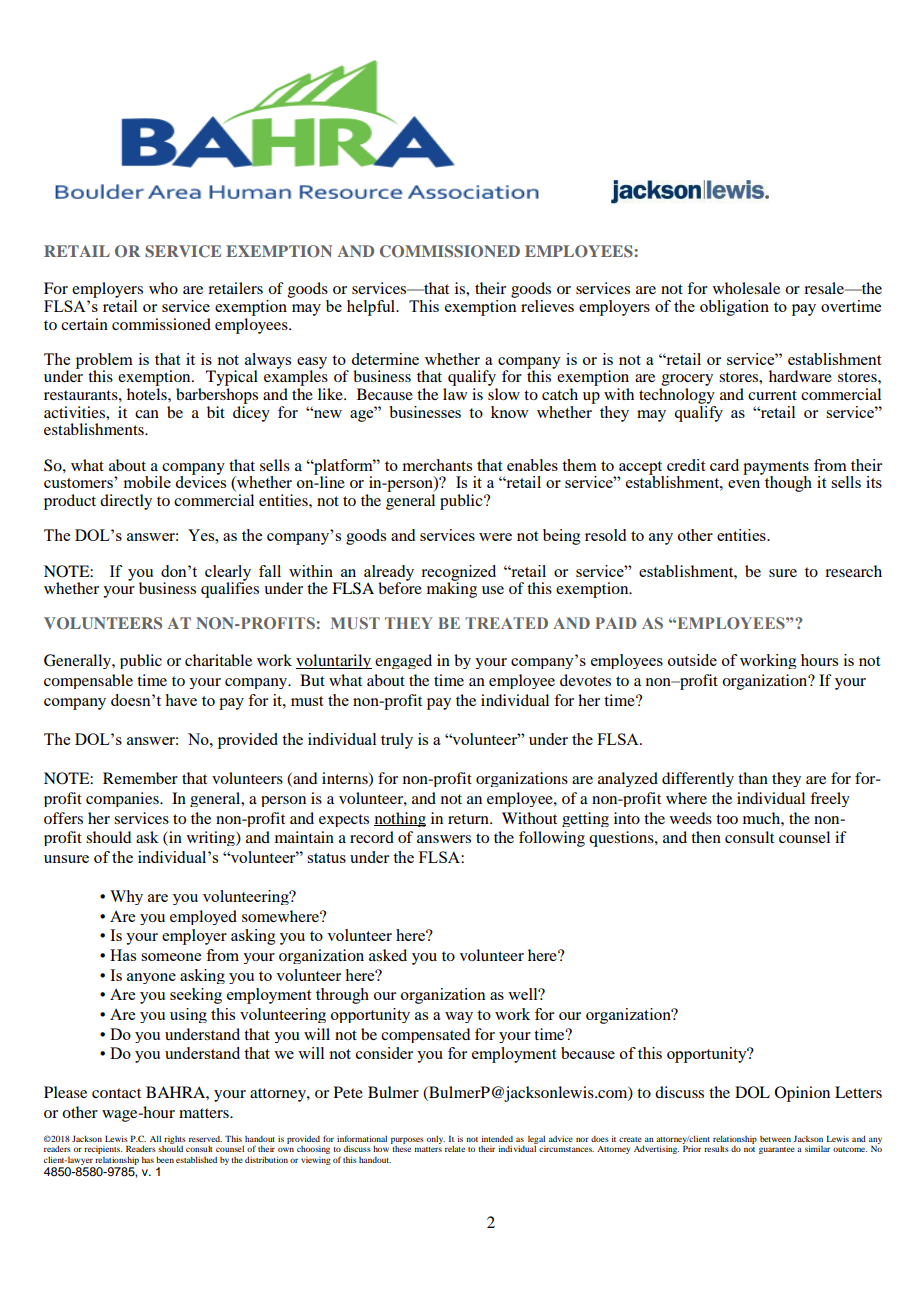  I want to click on certain, so click(84, 324).
